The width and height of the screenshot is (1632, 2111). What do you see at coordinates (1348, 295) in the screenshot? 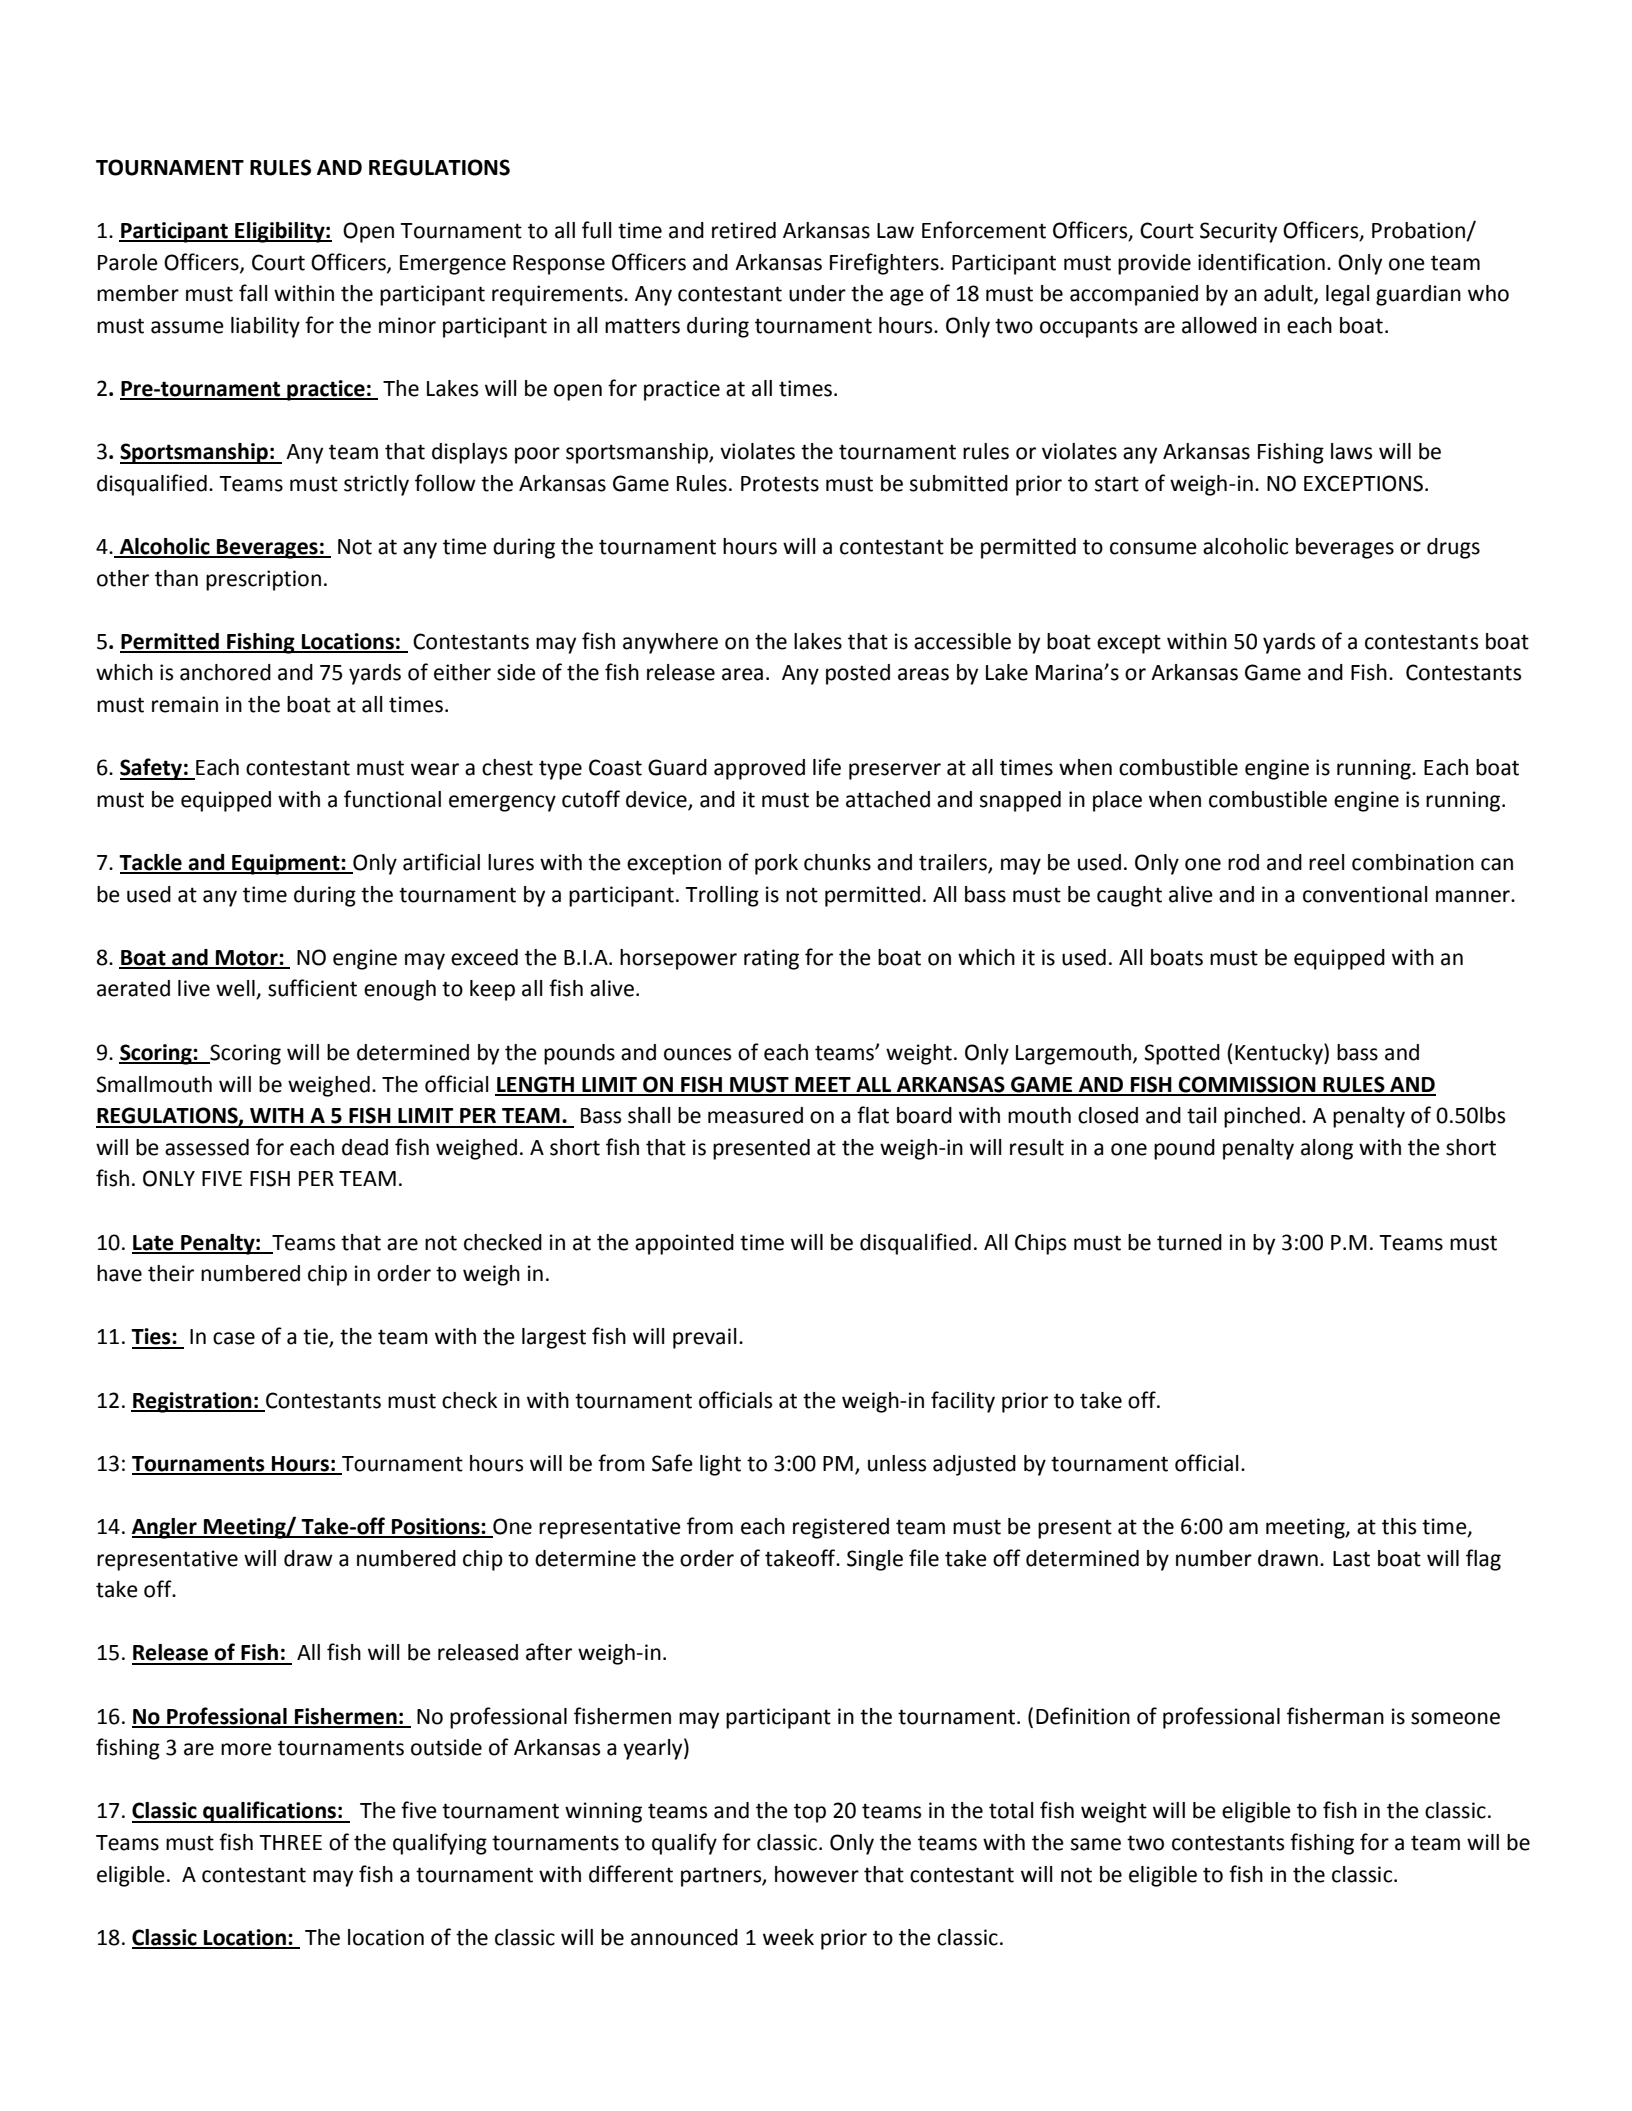
I see `legal` at bounding box center [1348, 295].
